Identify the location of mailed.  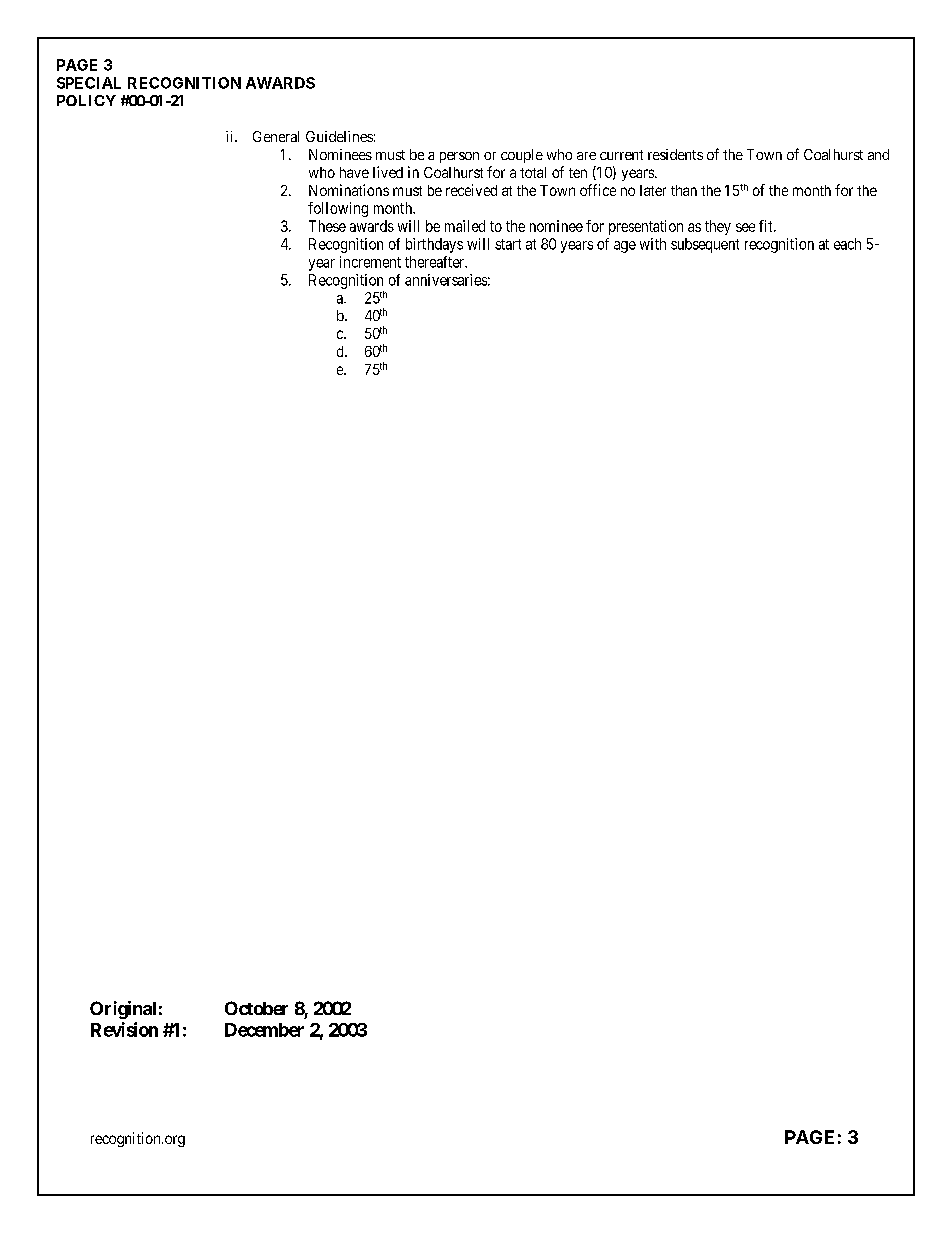
(465, 226).
